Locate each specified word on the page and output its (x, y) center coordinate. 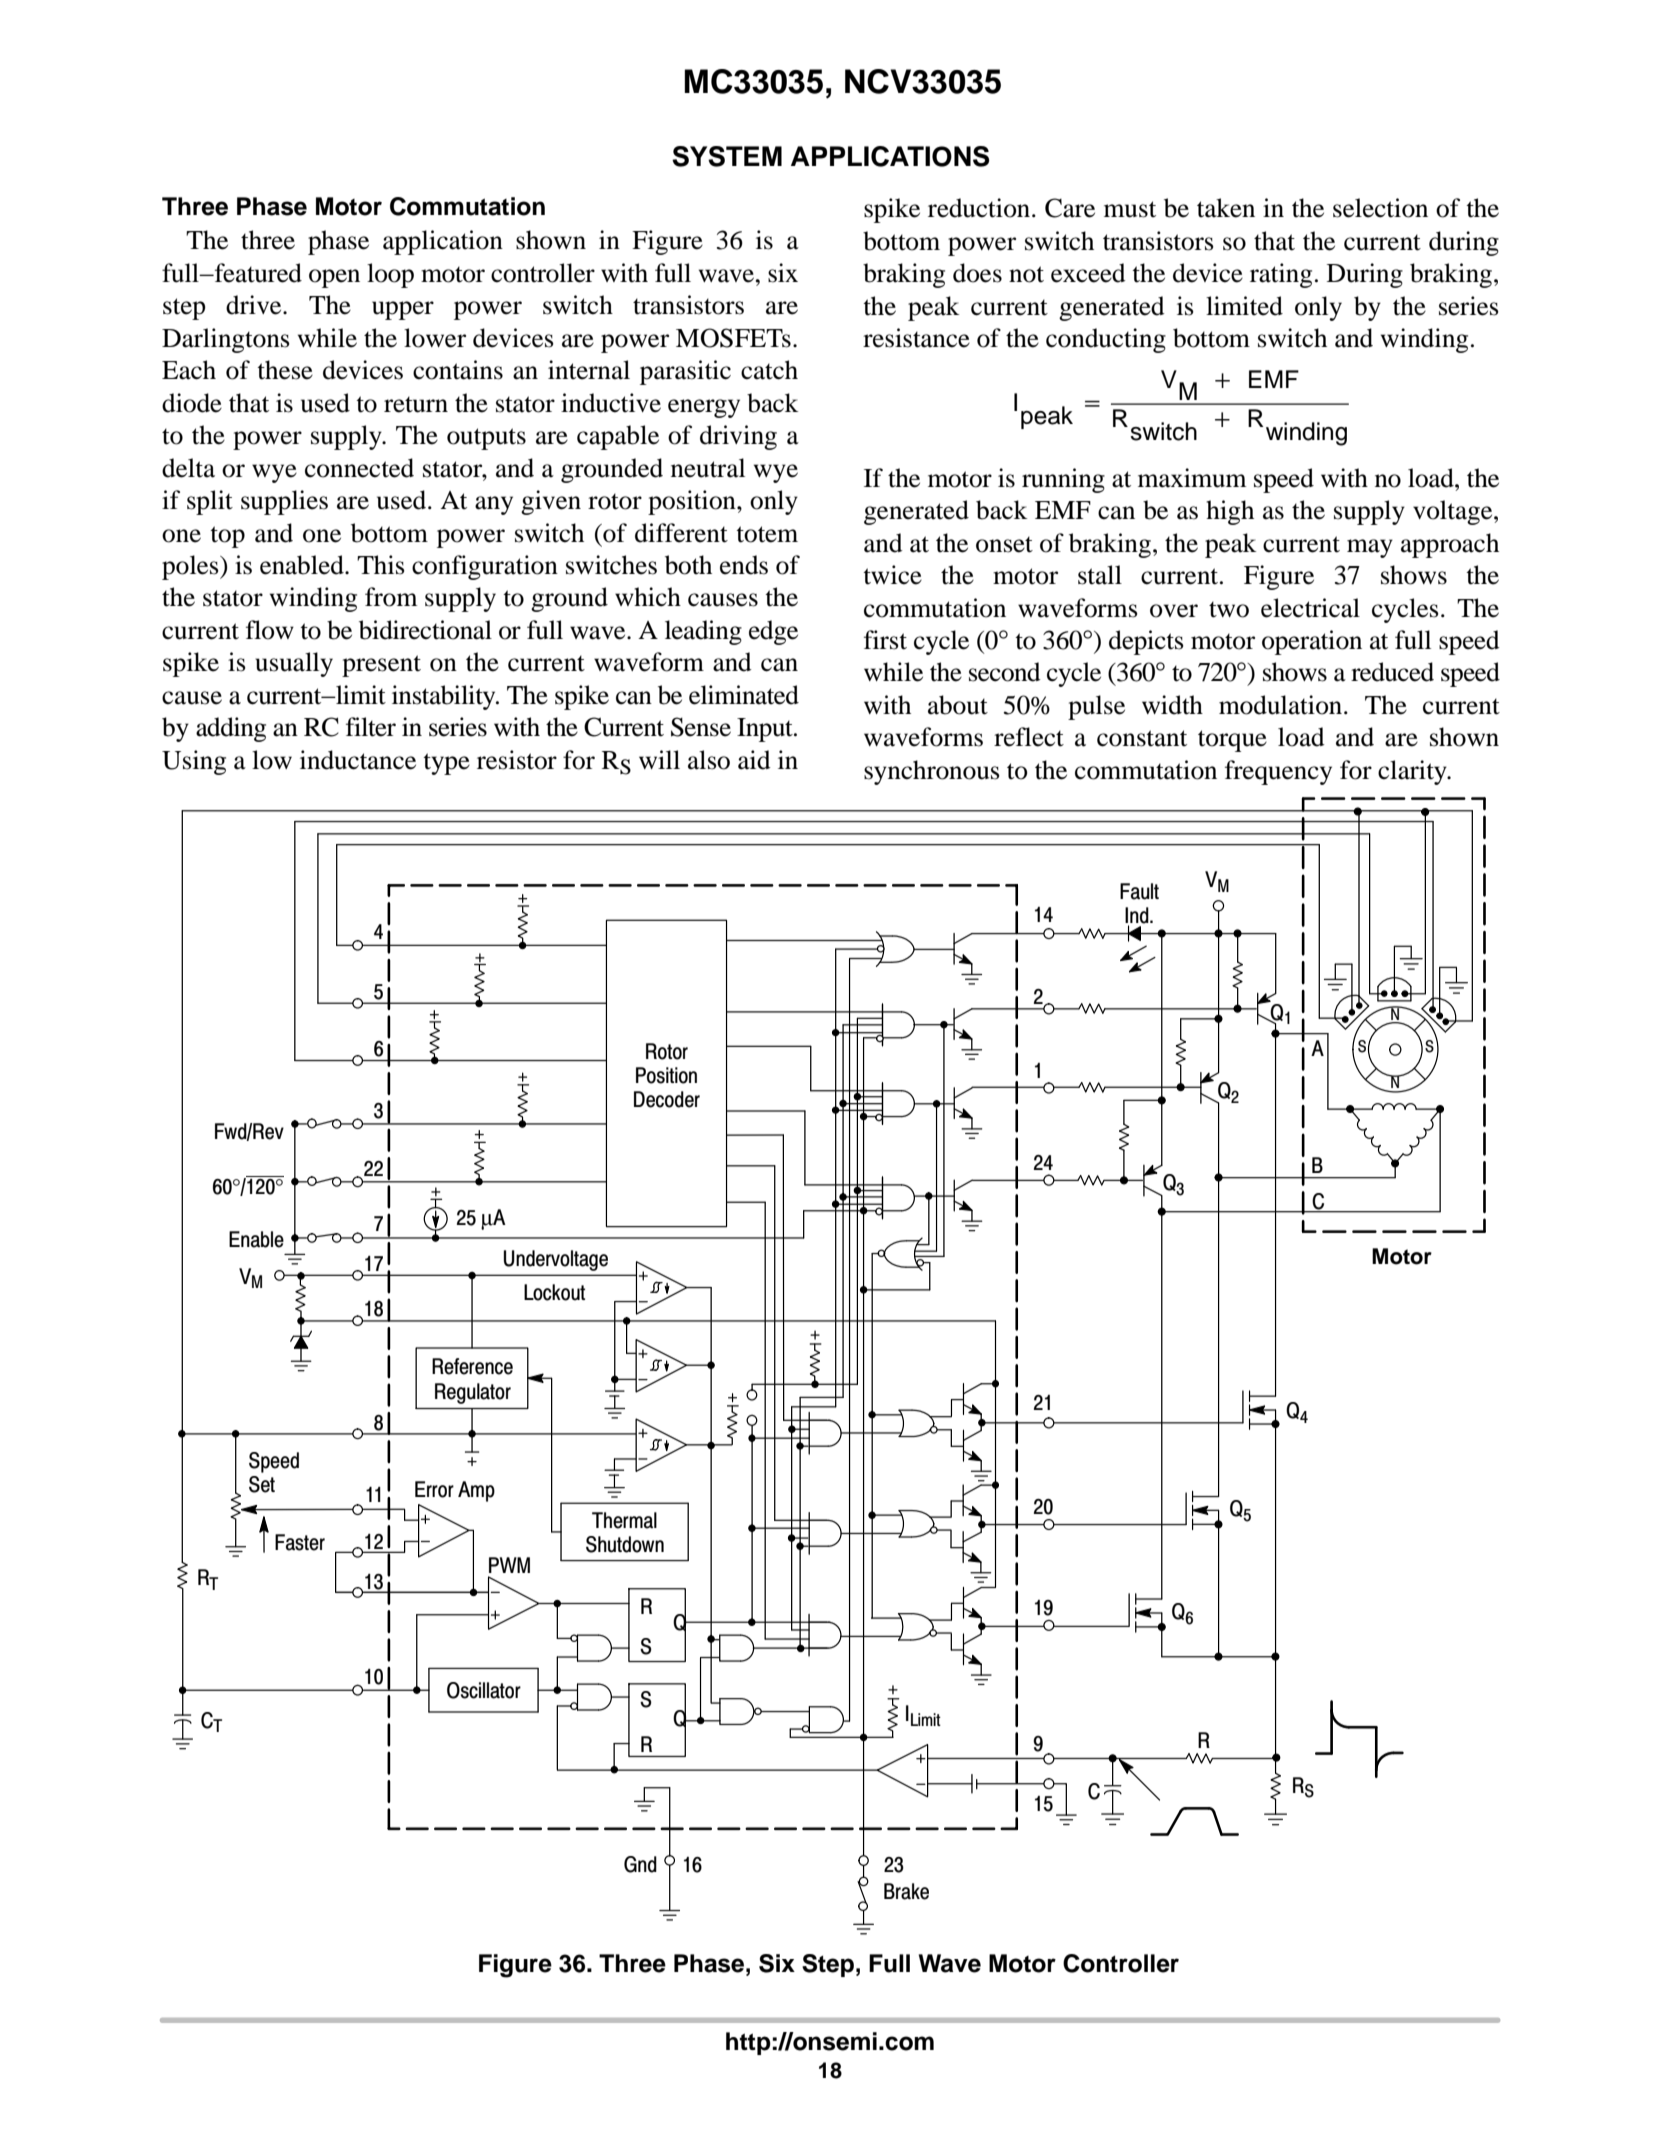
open (334, 278)
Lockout (554, 1292)
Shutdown (625, 1544)
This (381, 565)
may (1370, 548)
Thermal (624, 1520)
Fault (1139, 891)
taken (1226, 208)
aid (754, 760)
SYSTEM (727, 156)
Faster (300, 1542)
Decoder (667, 1099)
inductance (358, 760)
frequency (1278, 772)
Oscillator (484, 1690)
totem (767, 534)
